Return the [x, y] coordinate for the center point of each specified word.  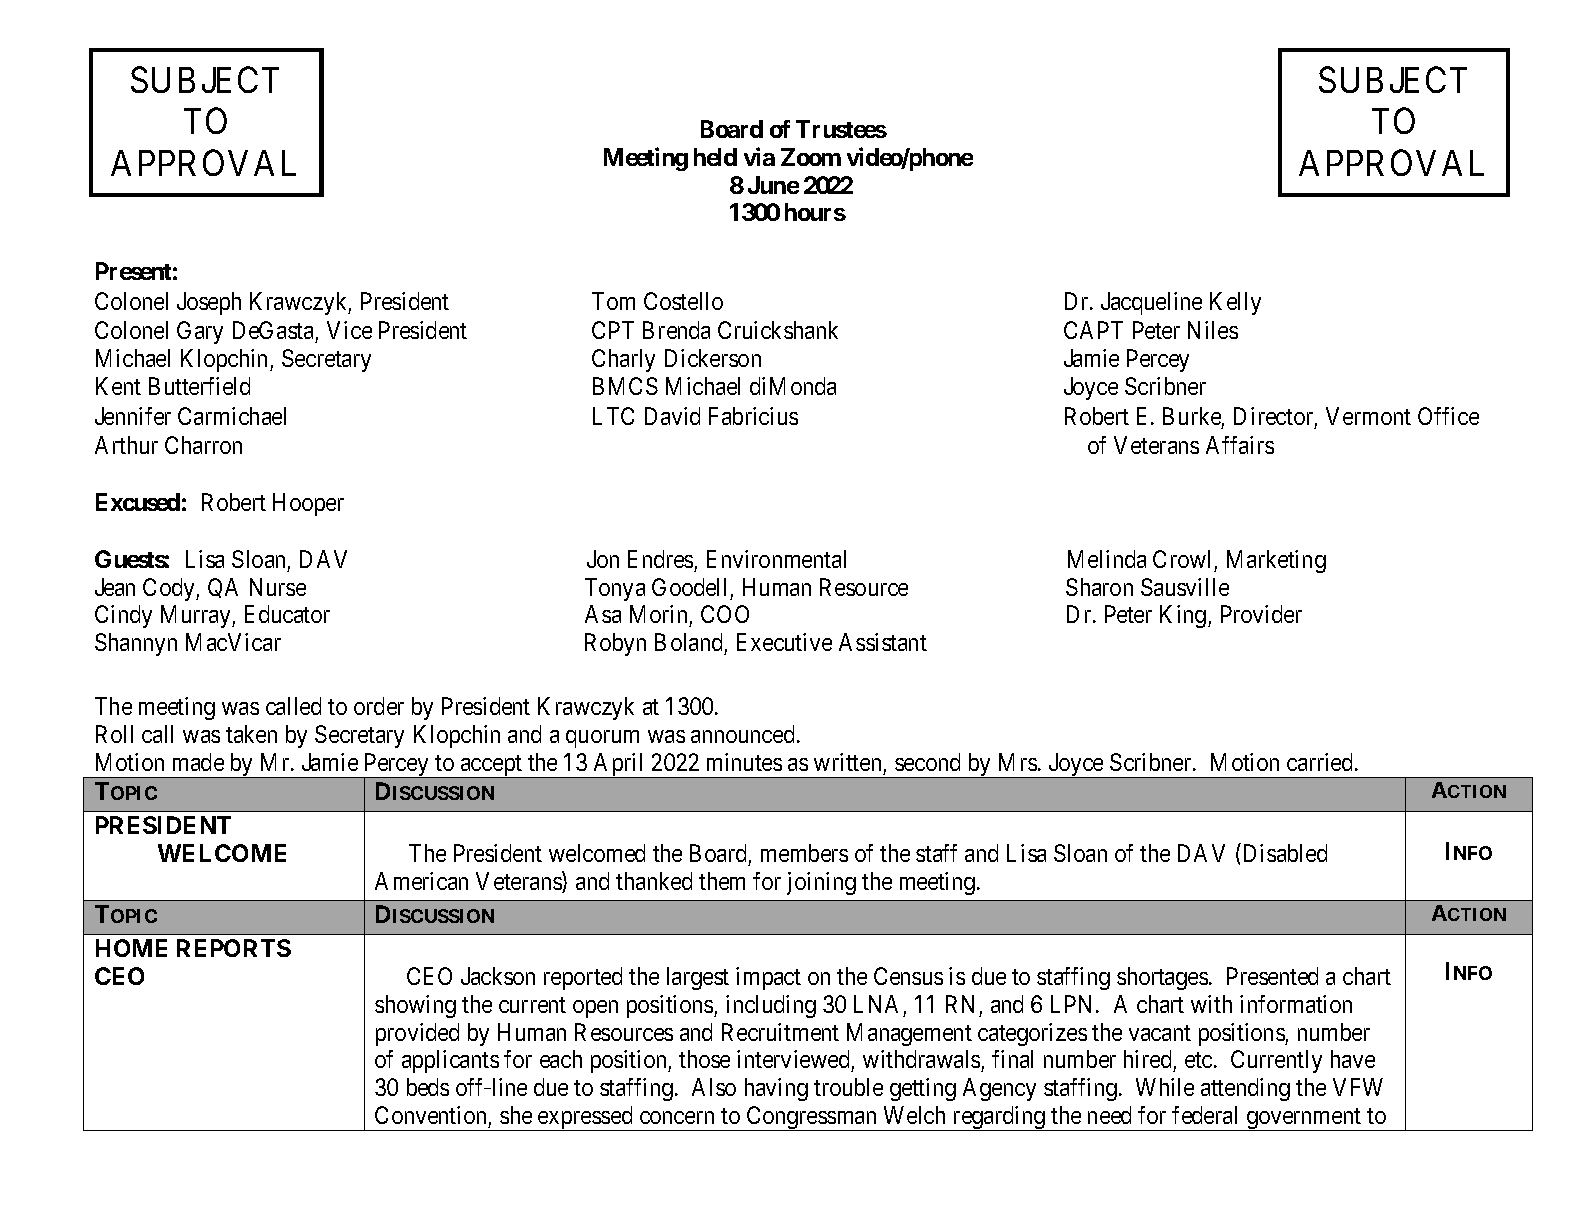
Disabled [1283, 852]
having [776, 1089]
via [759, 156]
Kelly [1235, 303]
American [421, 881]
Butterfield [199, 386]
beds [428, 1087]
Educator [287, 614]
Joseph [209, 303]
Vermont [1368, 416]
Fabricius [753, 416]
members [804, 853]
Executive [784, 642]
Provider [1261, 614]
